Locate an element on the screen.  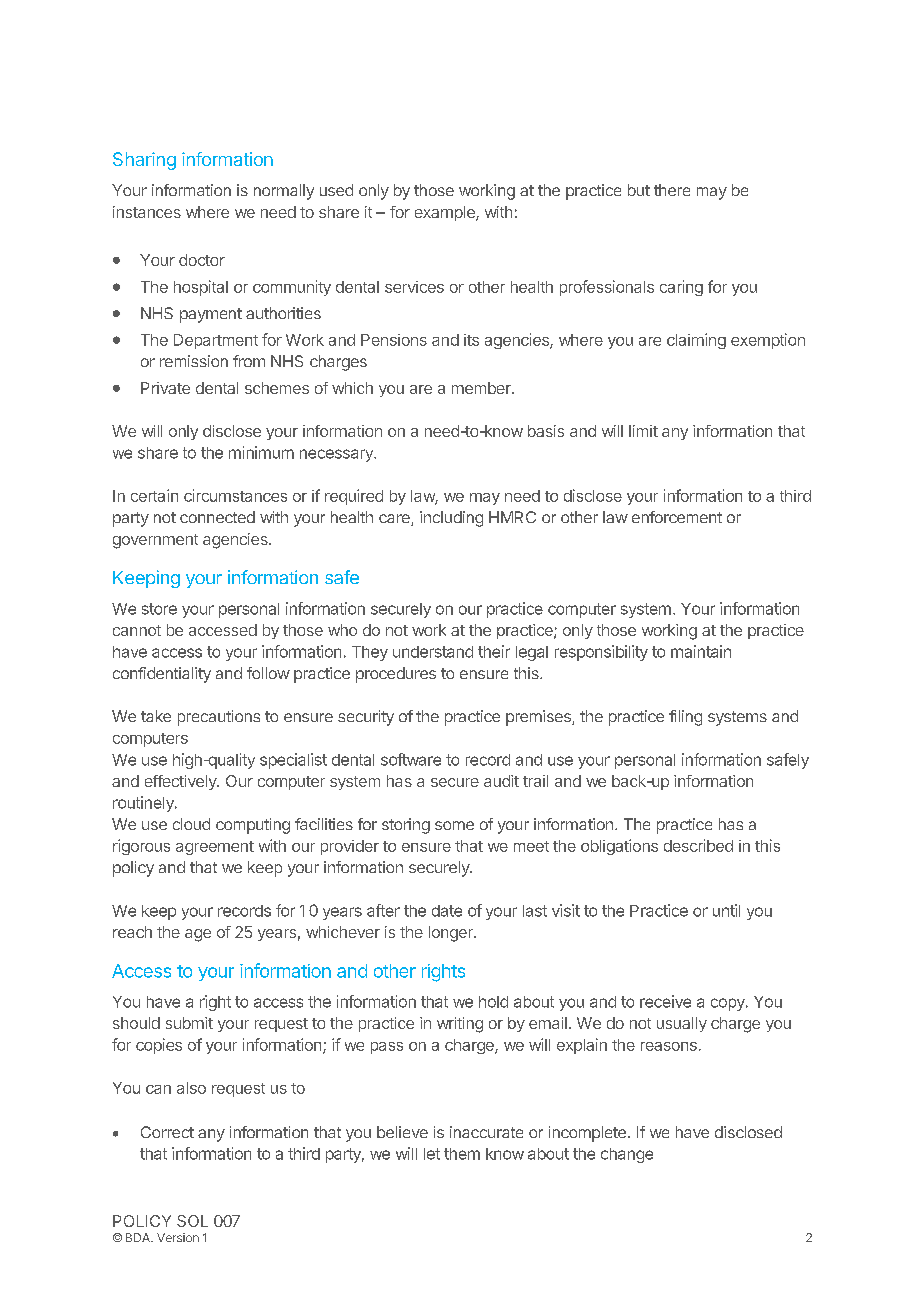
change is located at coordinates (627, 1155).
